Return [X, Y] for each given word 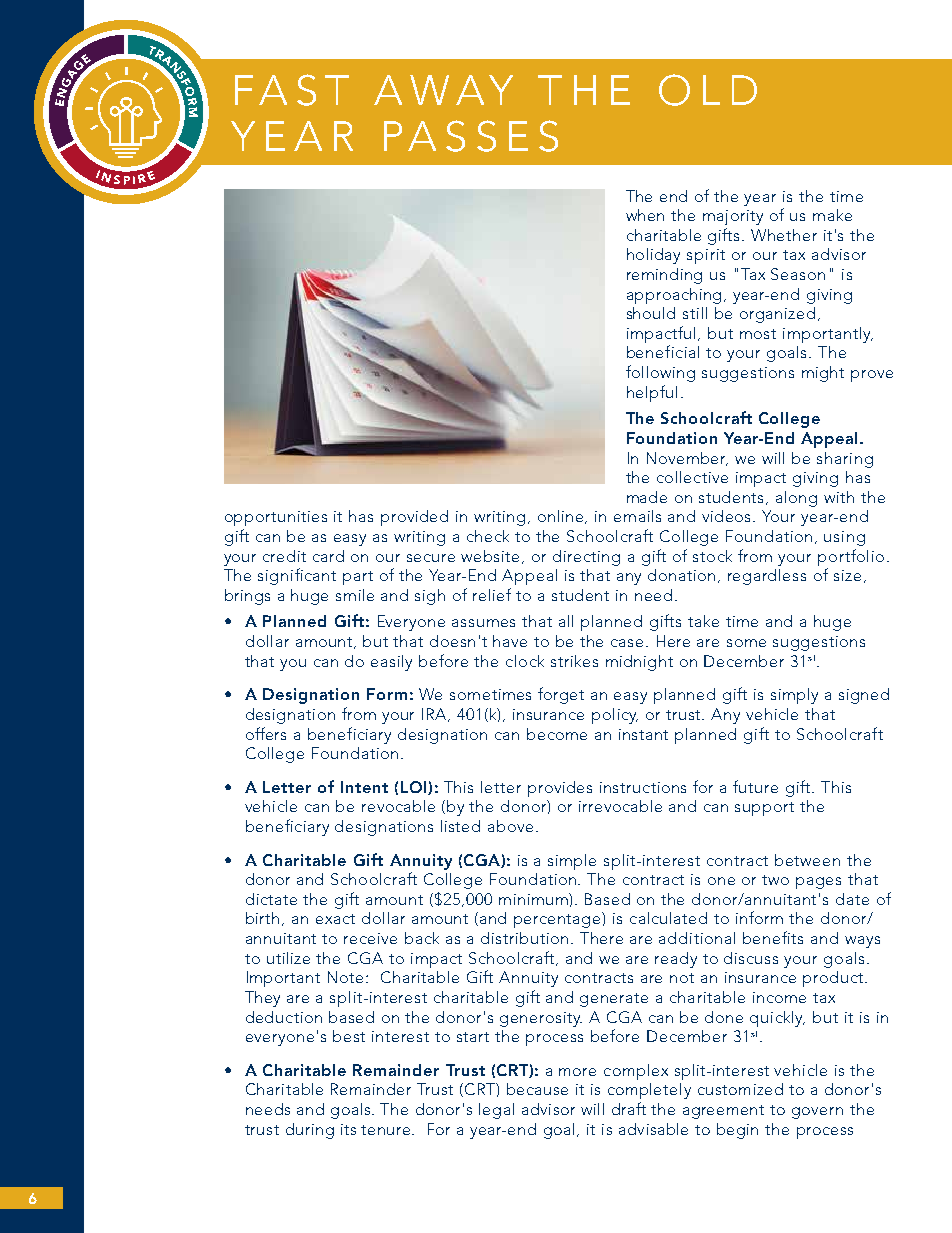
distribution [526, 938]
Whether [784, 235]
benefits [773, 937]
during [310, 1131]
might [823, 374]
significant [297, 576]
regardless [767, 577]
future [755, 786]
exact [335, 919]
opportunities [276, 518]
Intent [364, 787]
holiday [653, 256]
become [557, 734]
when [645, 215]
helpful [652, 393]
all [566, 621]
